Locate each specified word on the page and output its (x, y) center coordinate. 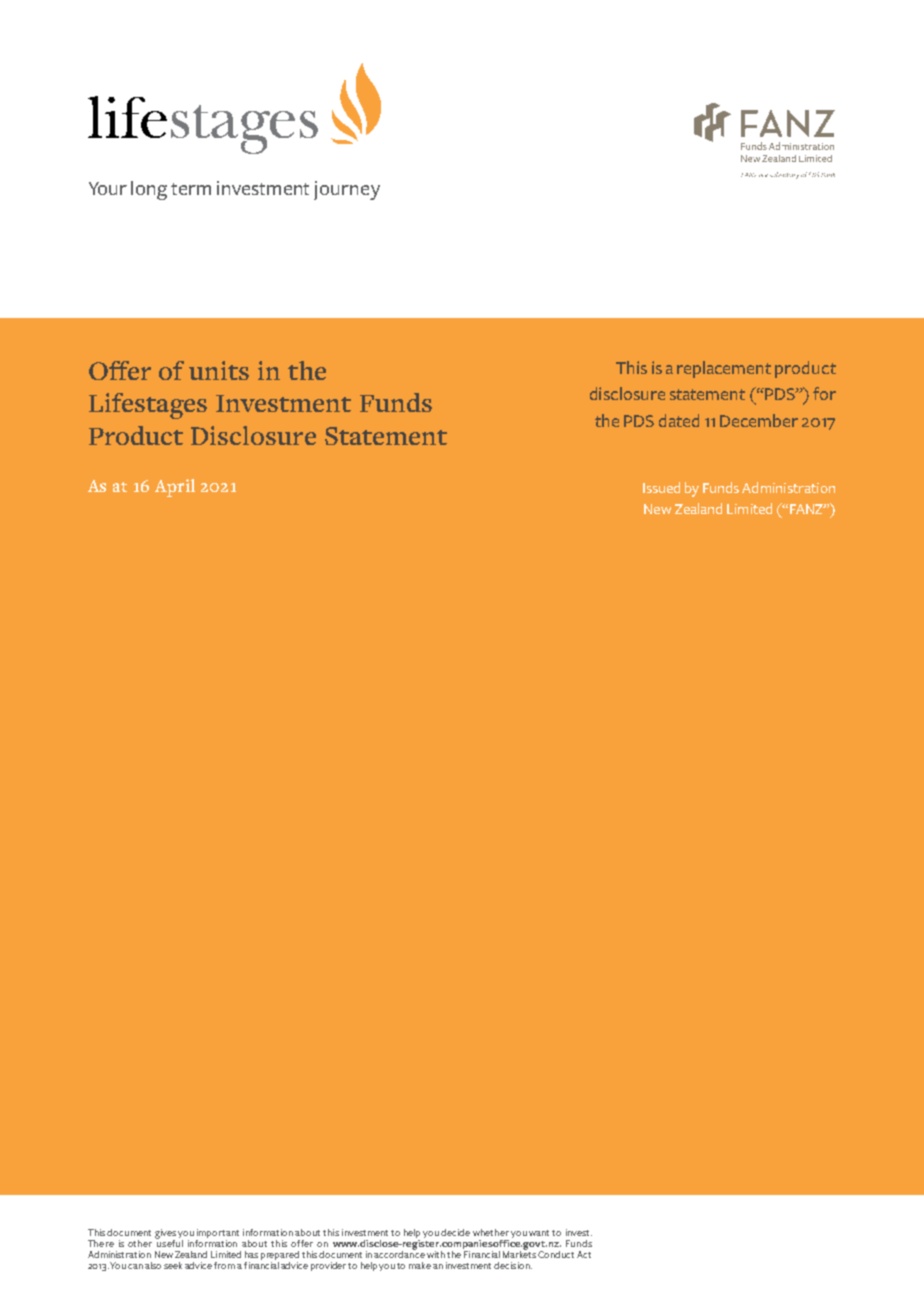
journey (347, 190)
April (175, 488)
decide (455, 1232)
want (539, 1233)
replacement (724, 369)
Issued (661, 487)
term (191, 189)
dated (679, 420)
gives (165, 1235)
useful (169, 1242)
